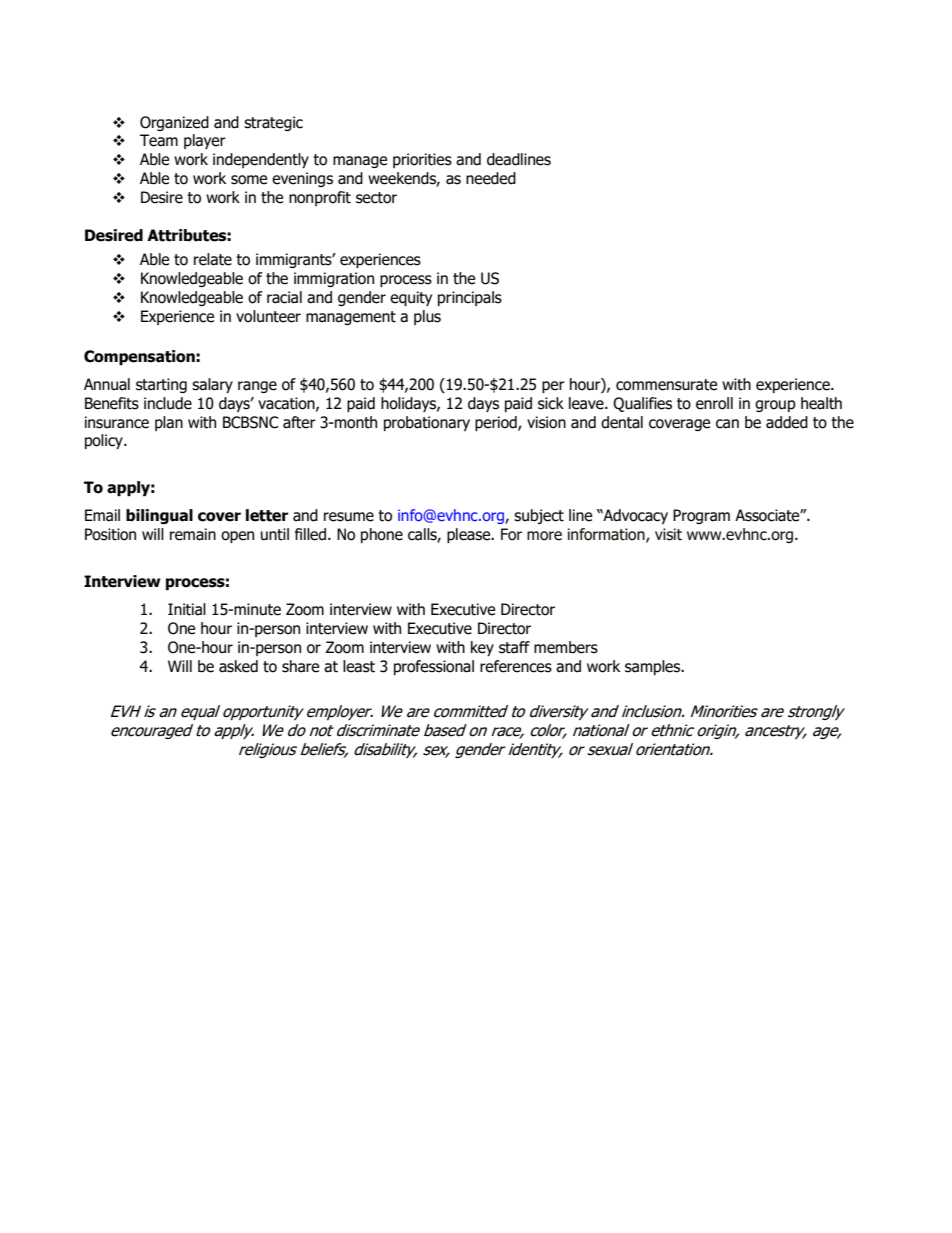 This screenshot has height=1233, width=952. I want to click on needed, so click(491, 178).
